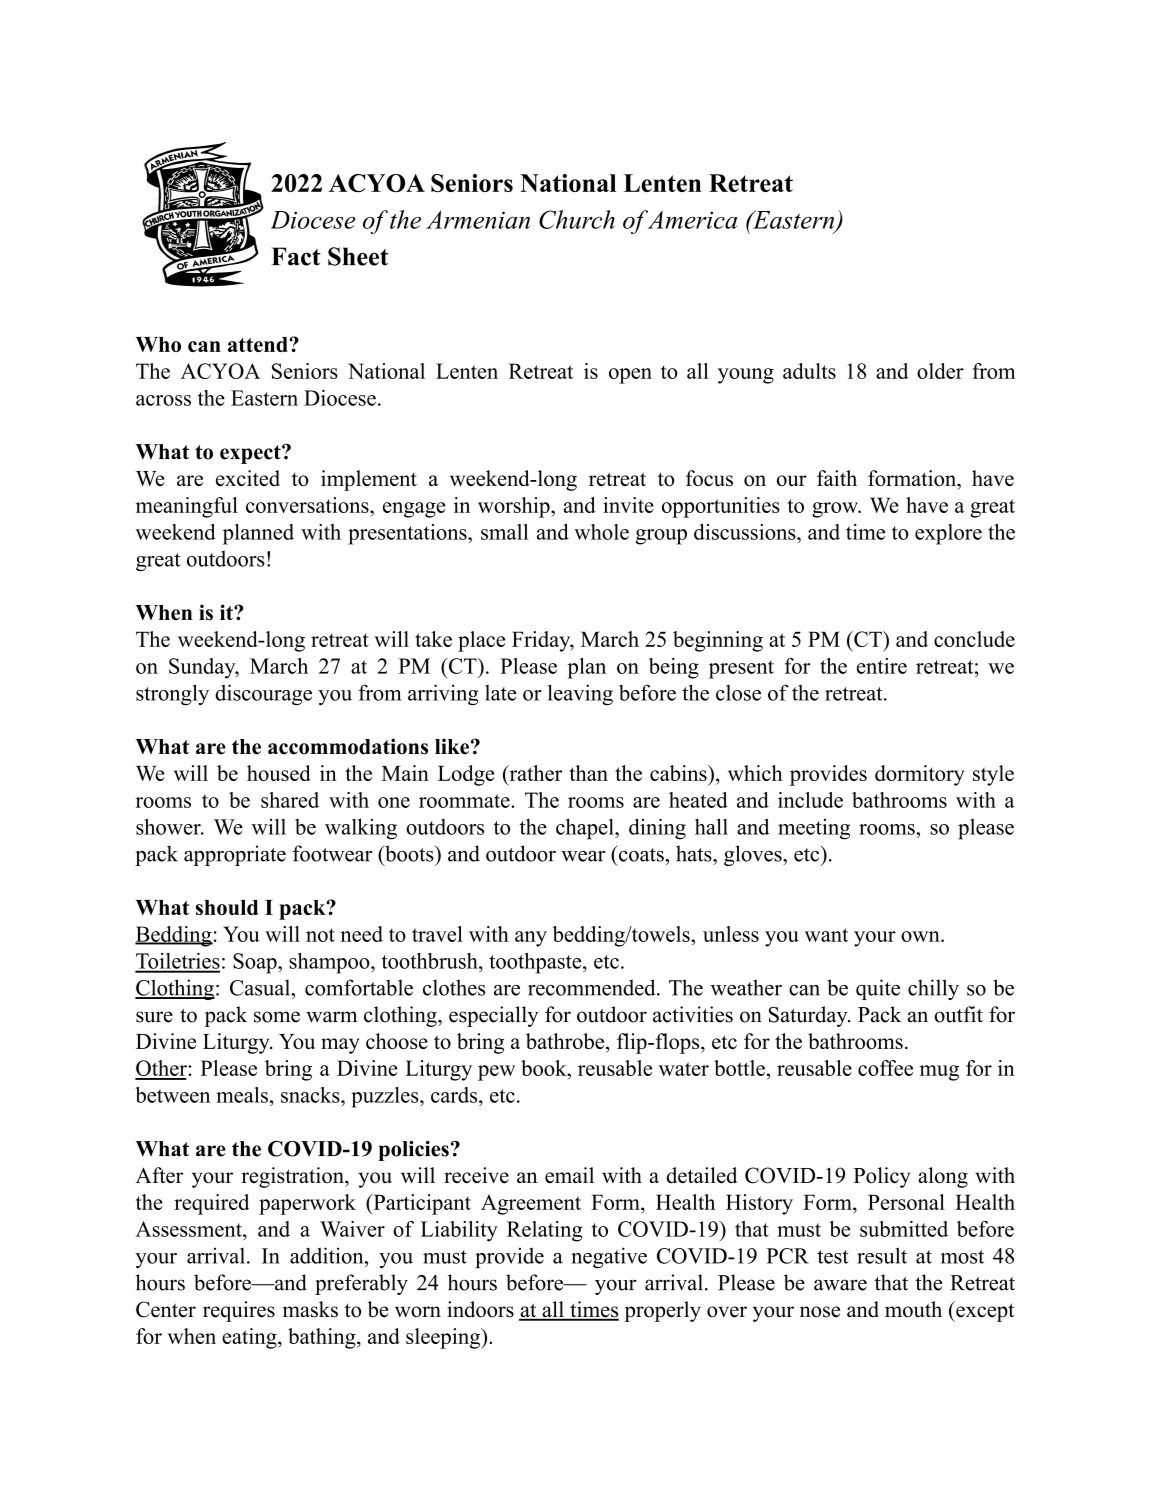  Describe the element at coordinates (296, 256) in the screenshot. I see `Fact` at that location.
